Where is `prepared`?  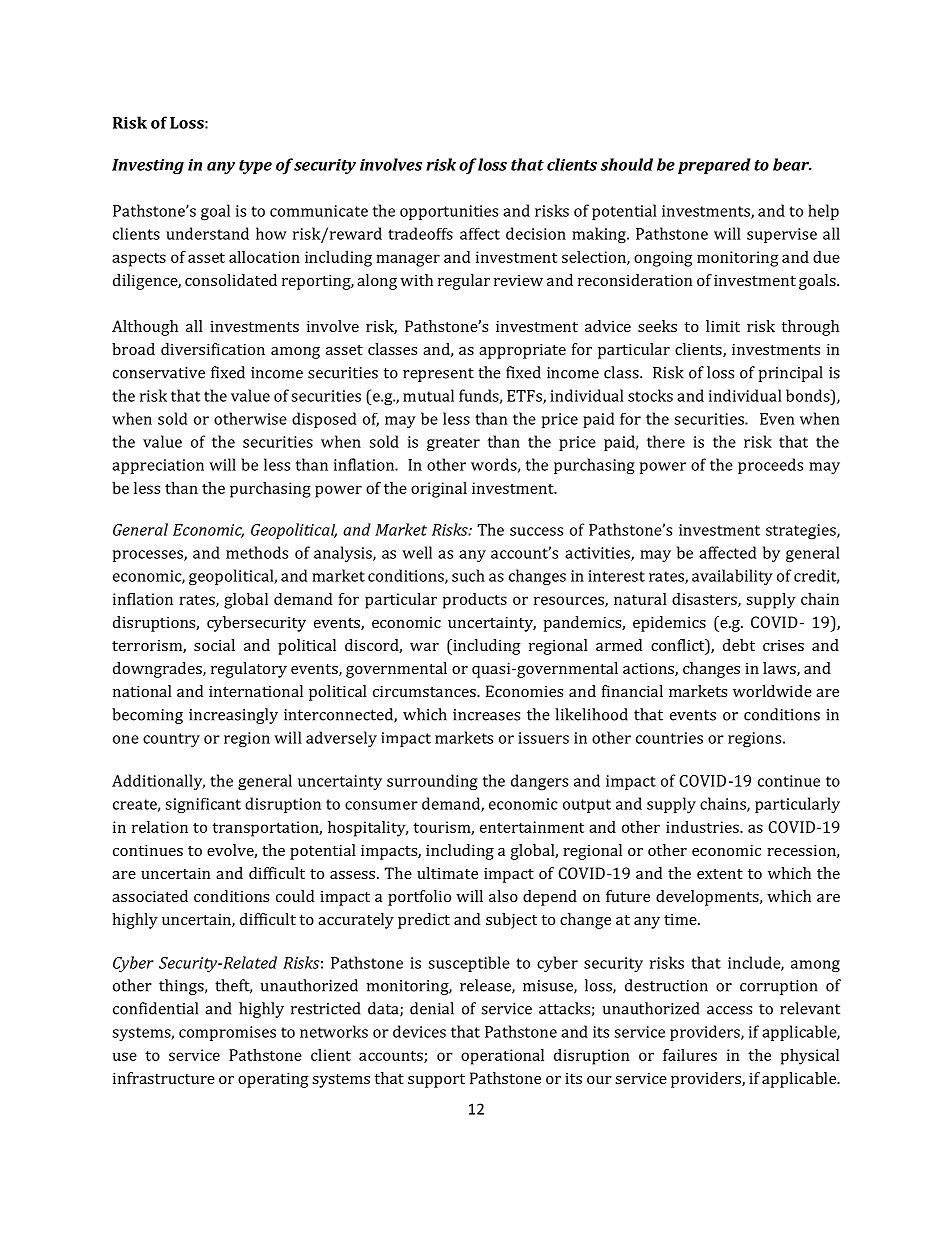
prepared is located at coordinates (714, 166).
